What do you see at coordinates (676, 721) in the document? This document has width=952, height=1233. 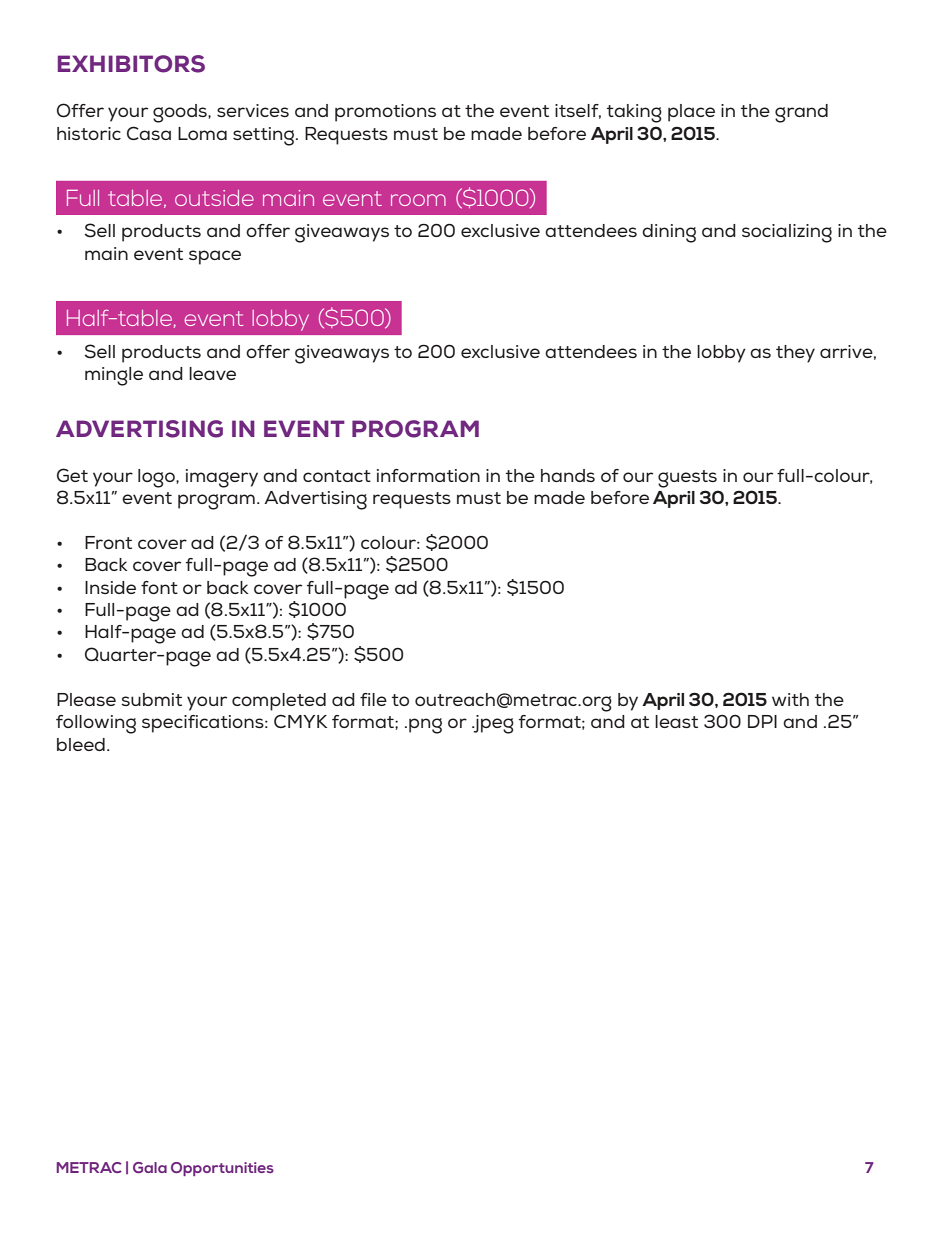 I see `least` at bounding box center [676, 721].
